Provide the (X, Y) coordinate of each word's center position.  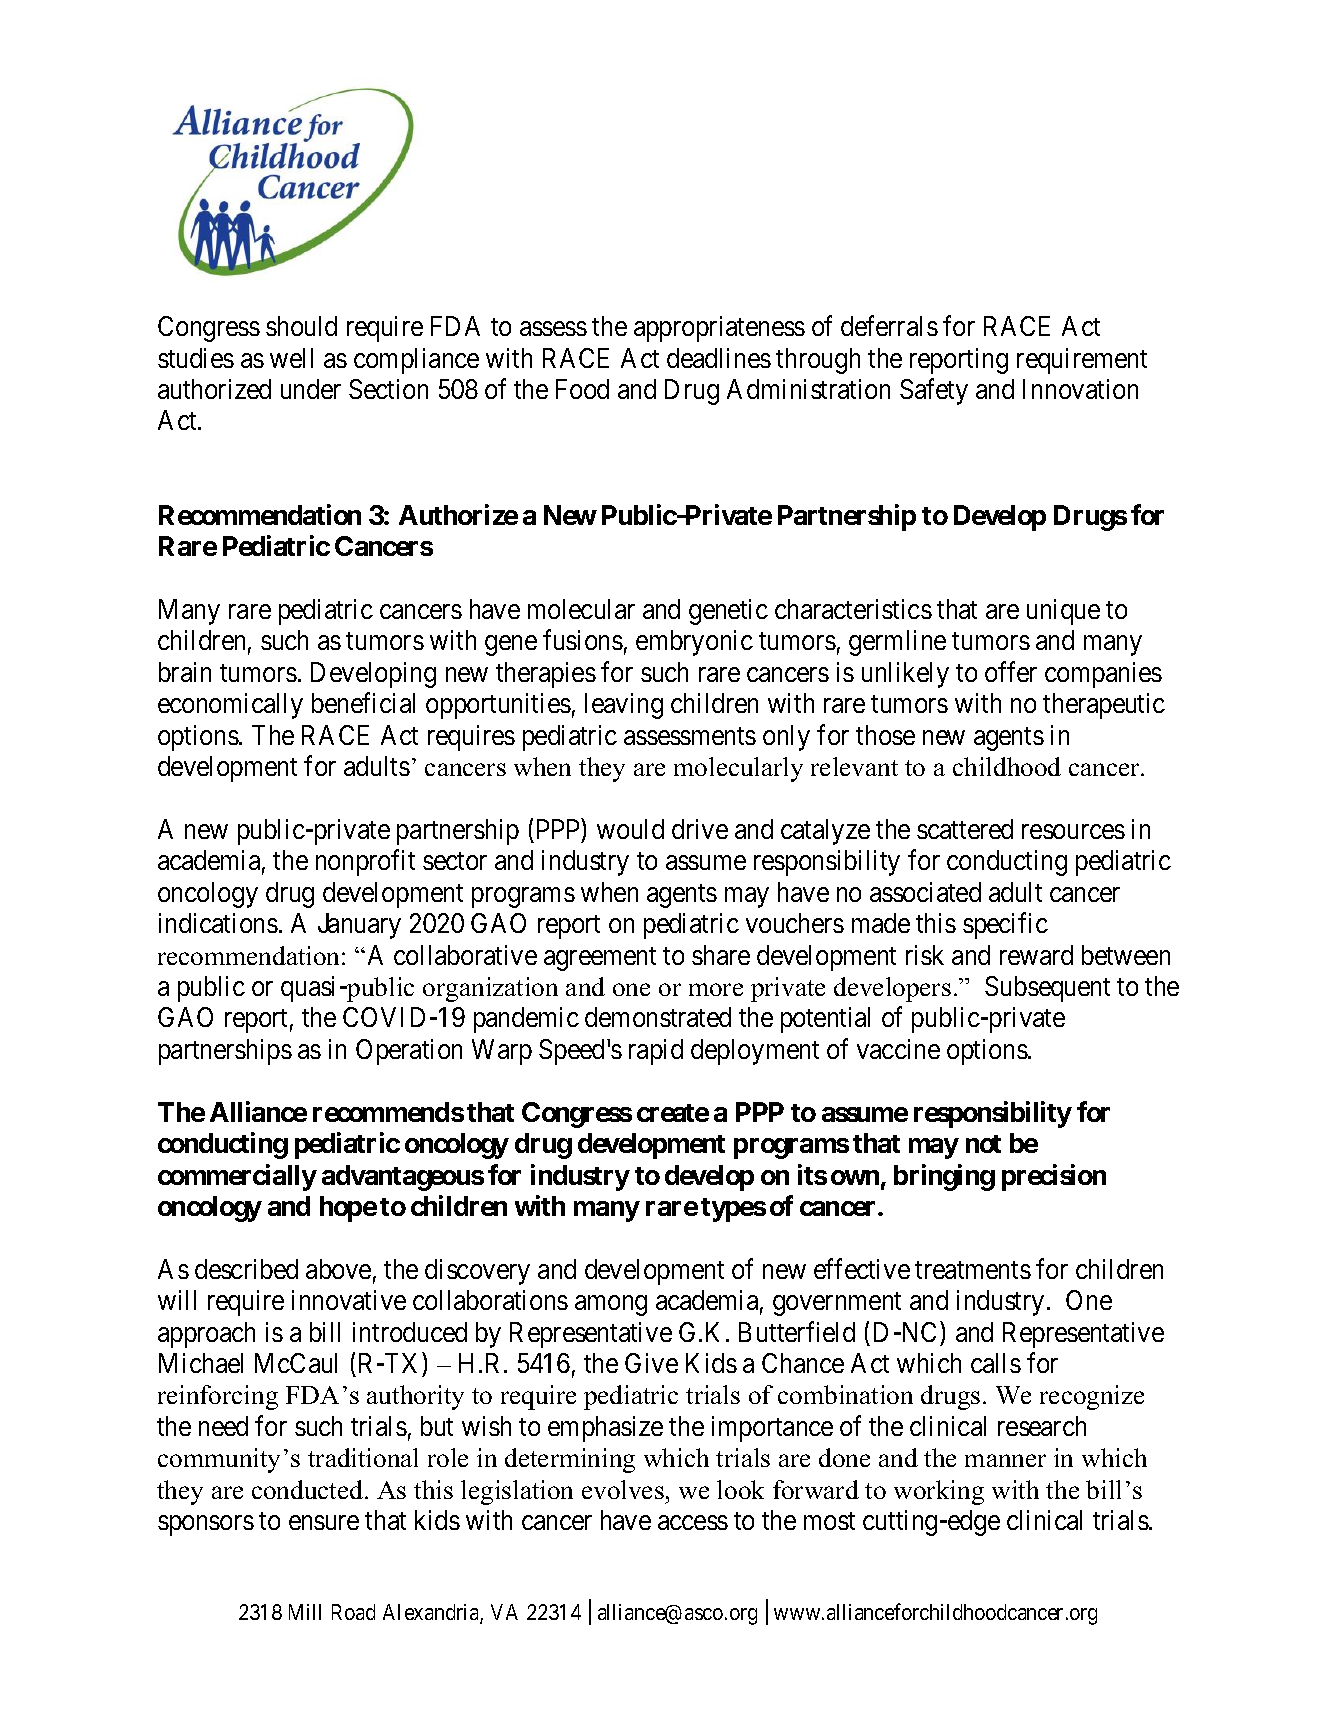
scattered (965, 829)
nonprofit (365, 863)
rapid (656, 1052)
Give (651, 1363)
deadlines (719, 358)
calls (996, 1363)
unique (1063, 612)
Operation (409, 1052)
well (291, 358)
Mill (305, 1612)
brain (185, 672)
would (630, 829)
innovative (349, 1300)
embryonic (694, 643)
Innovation (1080, 389)
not (983, 1144)
